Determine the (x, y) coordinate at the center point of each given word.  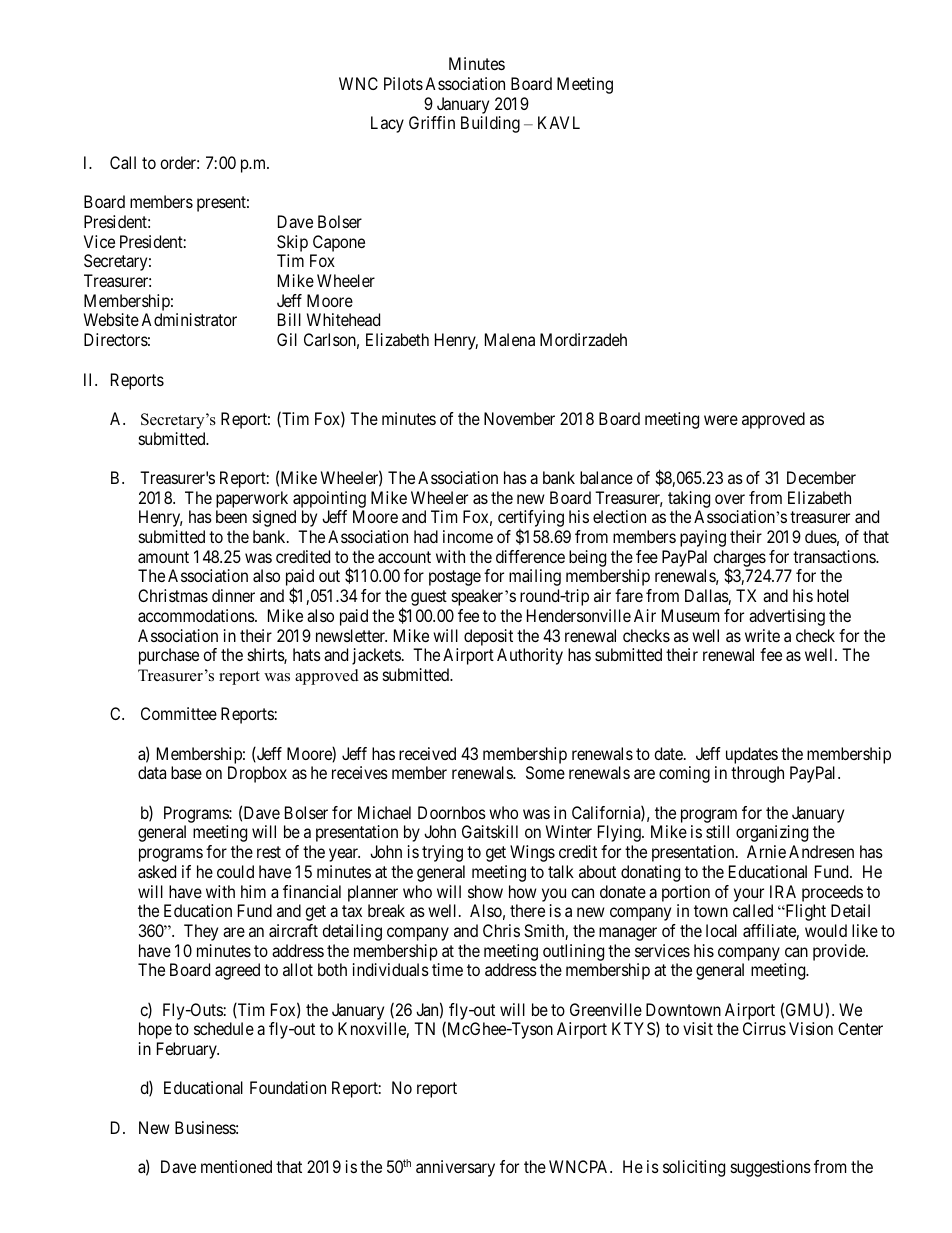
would (826, 930)
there (527, 910)
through (757, 774)
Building (490, 124)
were (721, 420)
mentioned (236, 1166)
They (201, 932)
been (231, 516)
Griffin (432, 122)
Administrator (189, 319)
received (427, 753)
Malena (510, 339)
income (468, 536)
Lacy (387, 124)
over (730, 499)
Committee (179, 713)
